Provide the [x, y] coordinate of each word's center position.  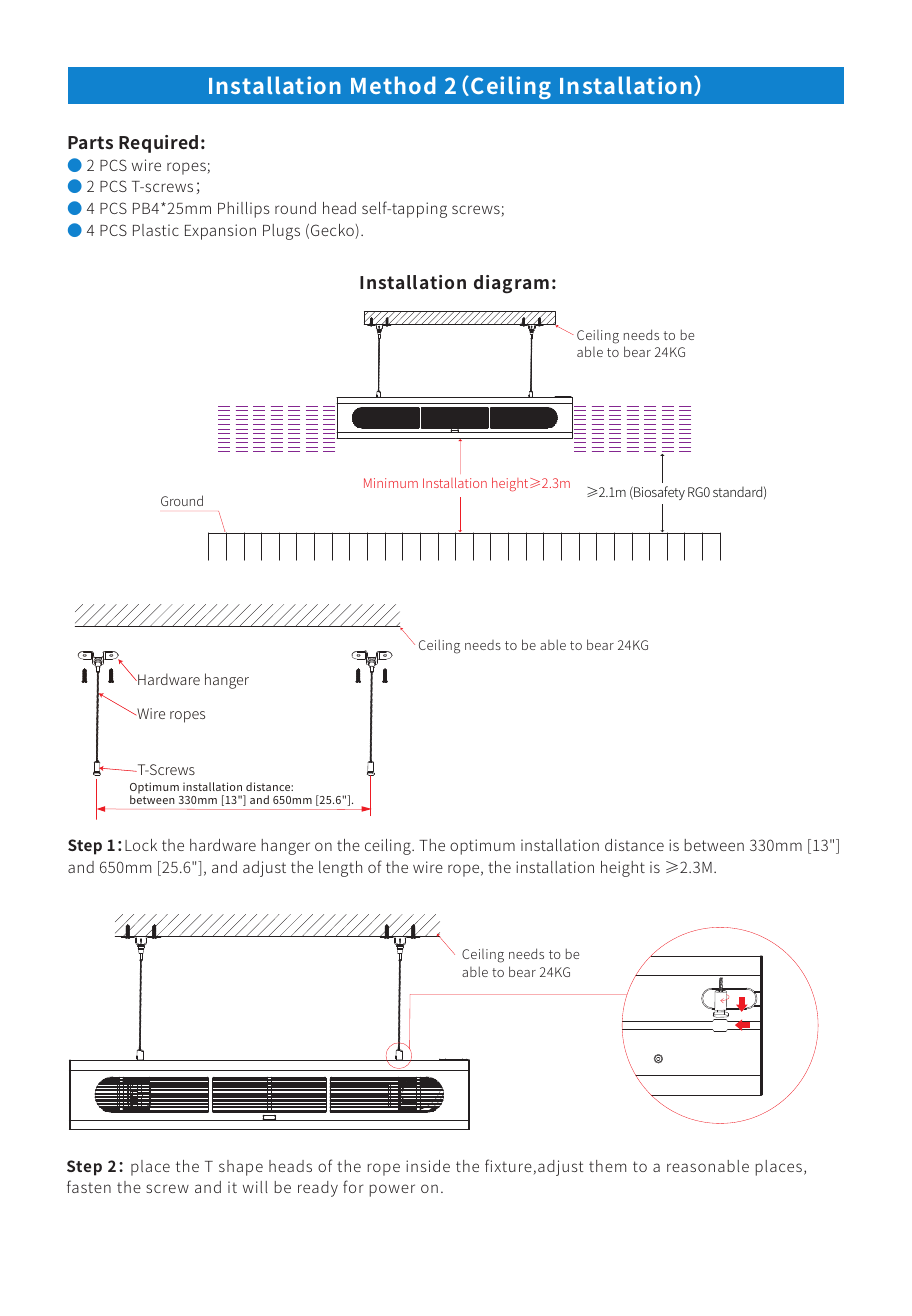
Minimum [391, 483]
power [392, 1190]
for [353, 1186]
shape [241, 1168]
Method [393, 85]
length [340, 869]
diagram [511, 284]
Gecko [333, 231]
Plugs [281, 232]
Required [158, 144]
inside [428, 1166]
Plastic [156, 230]
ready [318, 1189]
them [607, 1166]
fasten [89, 1186]
